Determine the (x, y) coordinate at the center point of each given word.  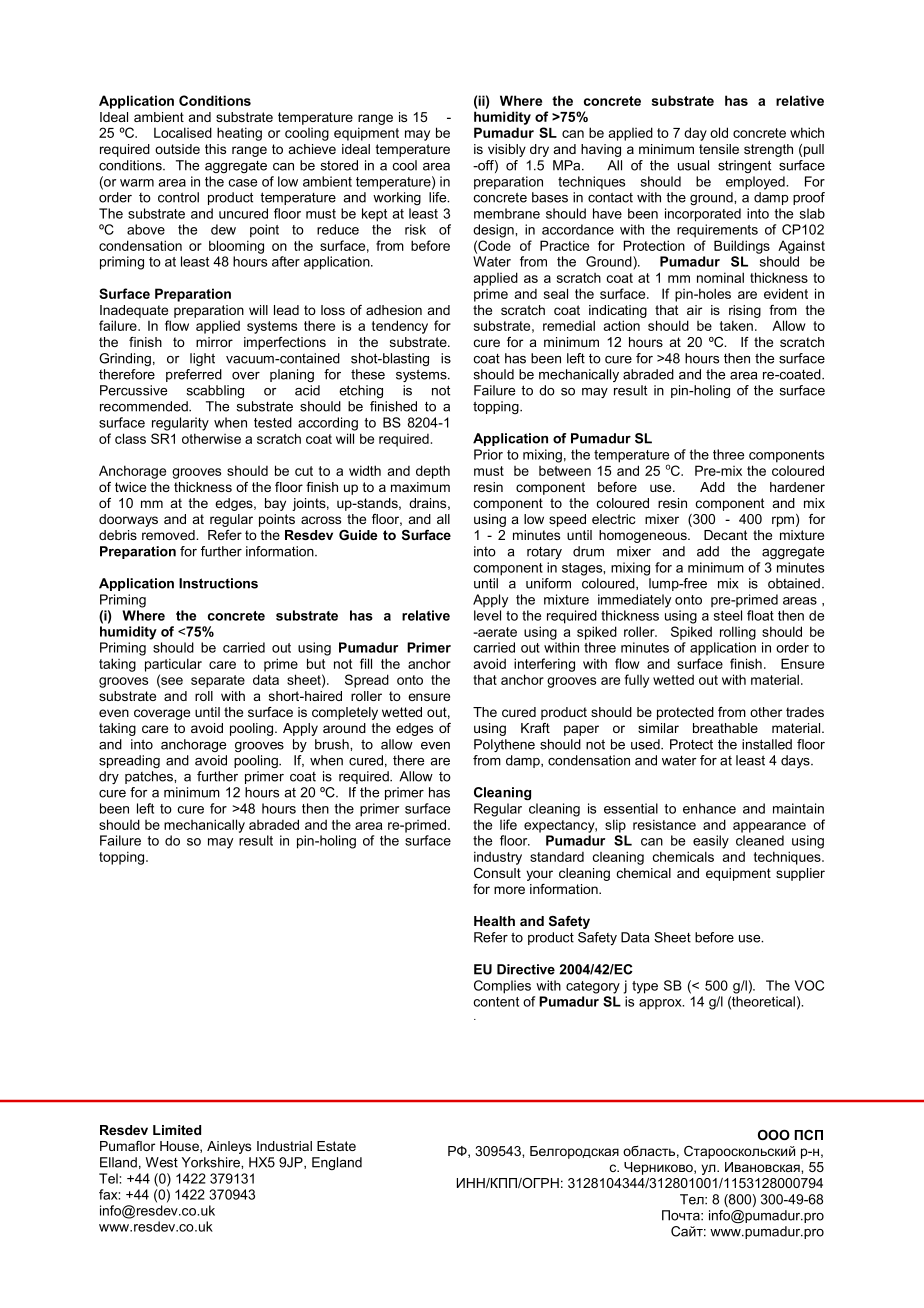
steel (728, 615)
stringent (744, 166)
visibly (507, 150)
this (215, 149)
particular (173, 665)
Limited (177, 1130)
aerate (496, 632)
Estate (336, 1146)
